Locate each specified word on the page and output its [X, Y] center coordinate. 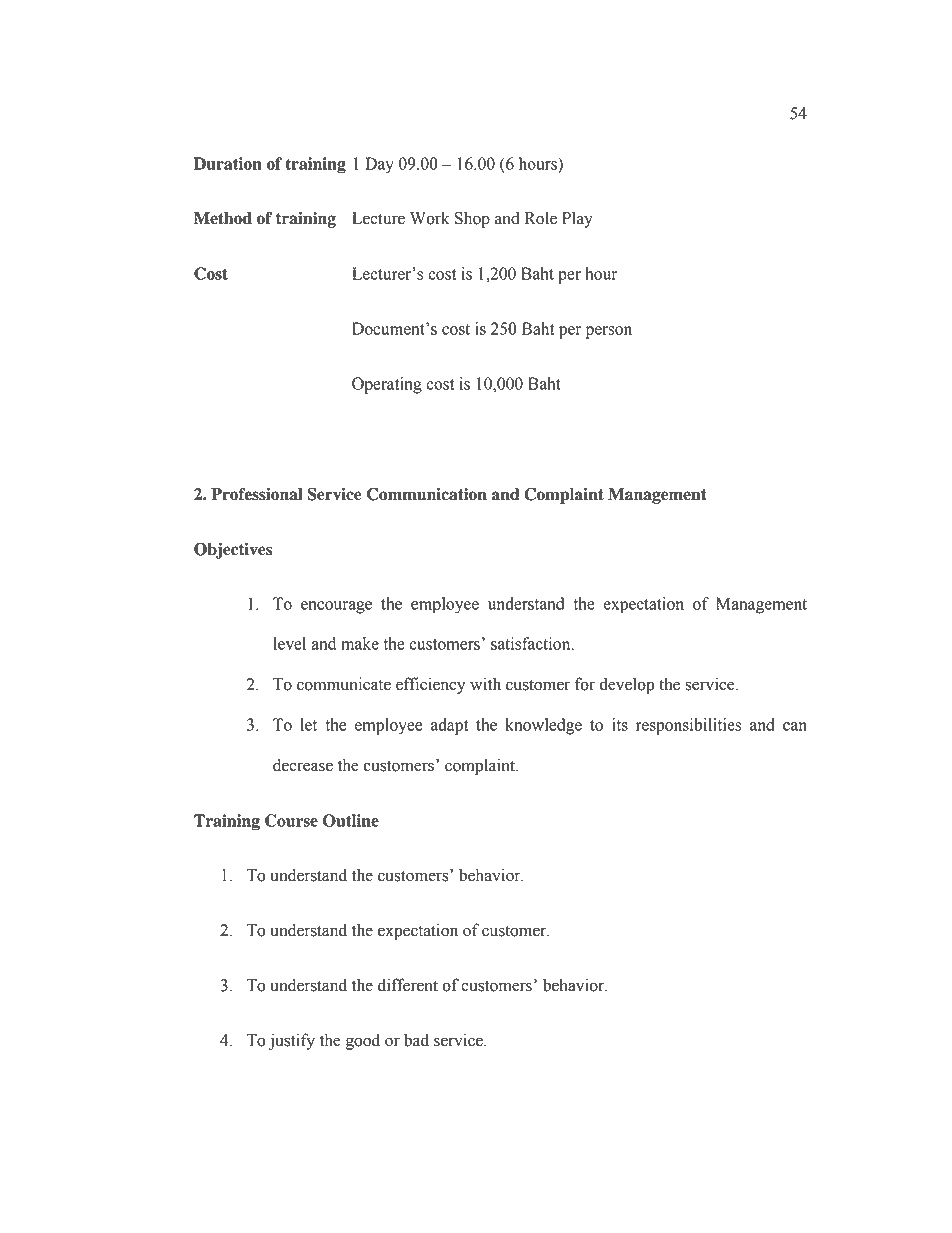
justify [292, 1041]
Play [577, 219]
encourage [336, 607]
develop [627, 685]
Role [541, 218]
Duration [228, 163]
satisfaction [531, 643]
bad [416, 1040]
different [408, 985]
